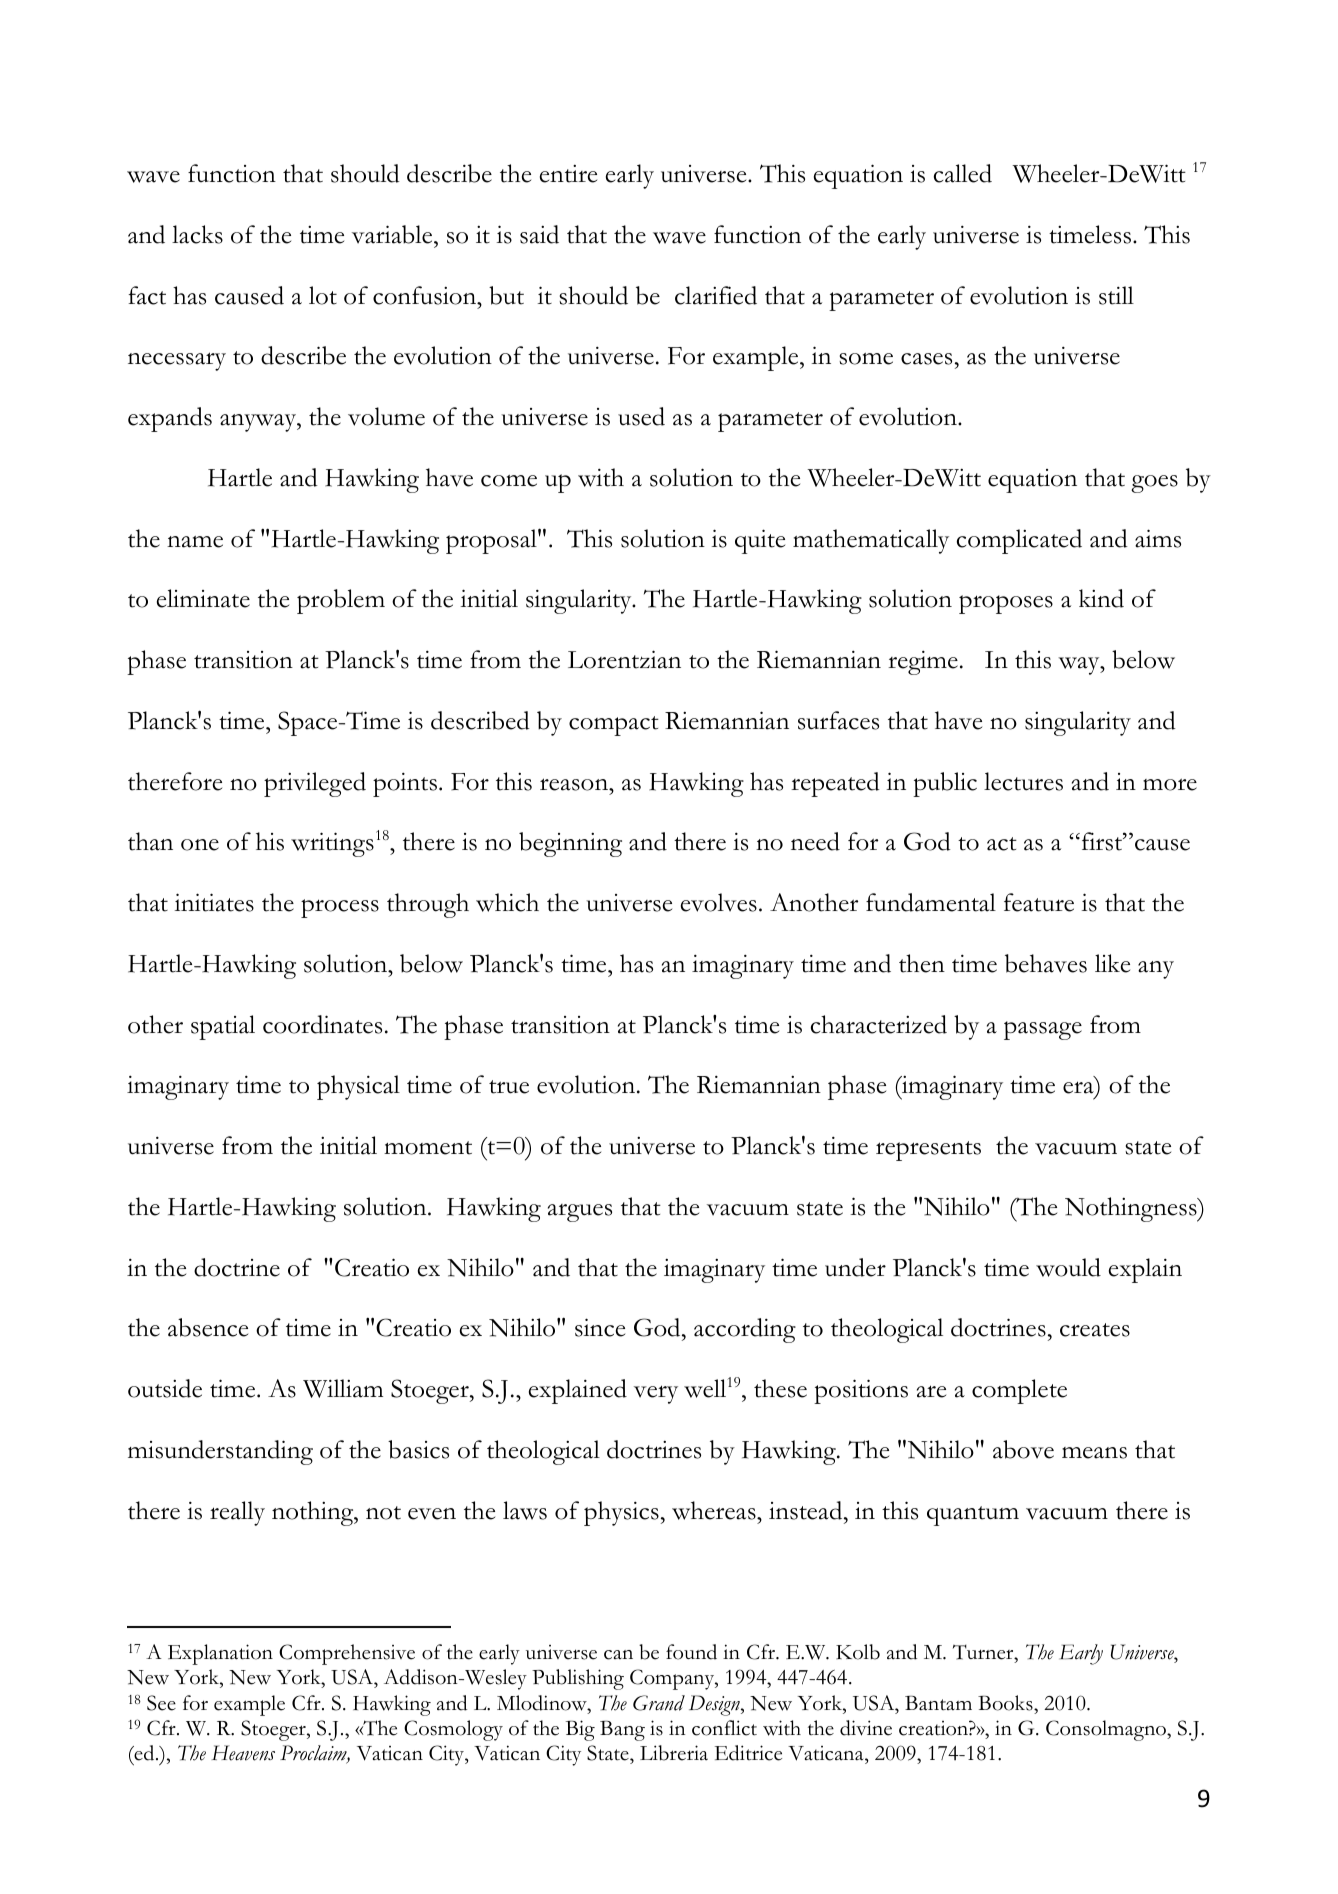  What do you see at coordinates (760, 541) in the page?
I see `quite` at bounding box center [760, 541].
